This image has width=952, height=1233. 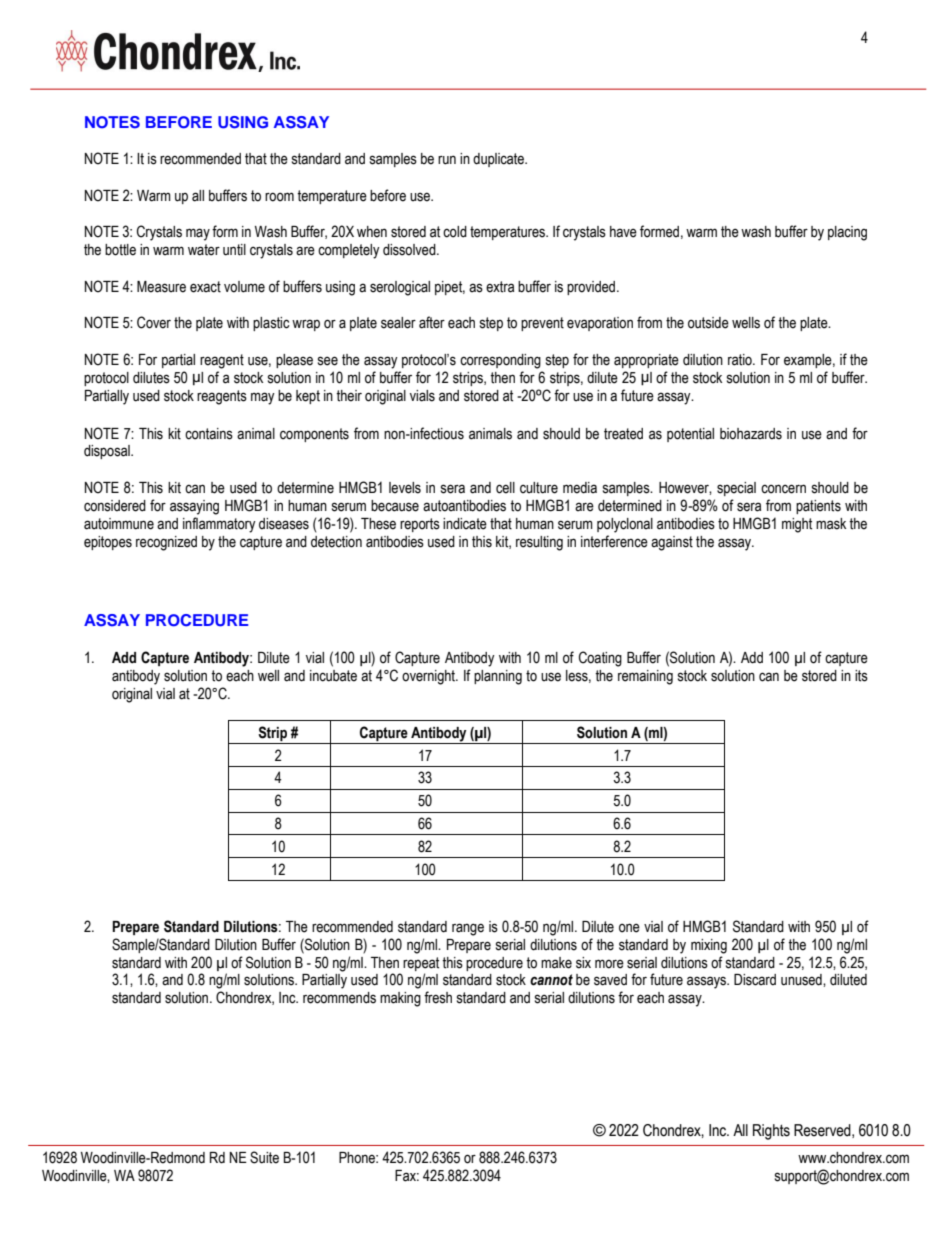 What do you see at coordinates (438, 997) in the image?
I see `fresh` at bounding box center [438, 997].
